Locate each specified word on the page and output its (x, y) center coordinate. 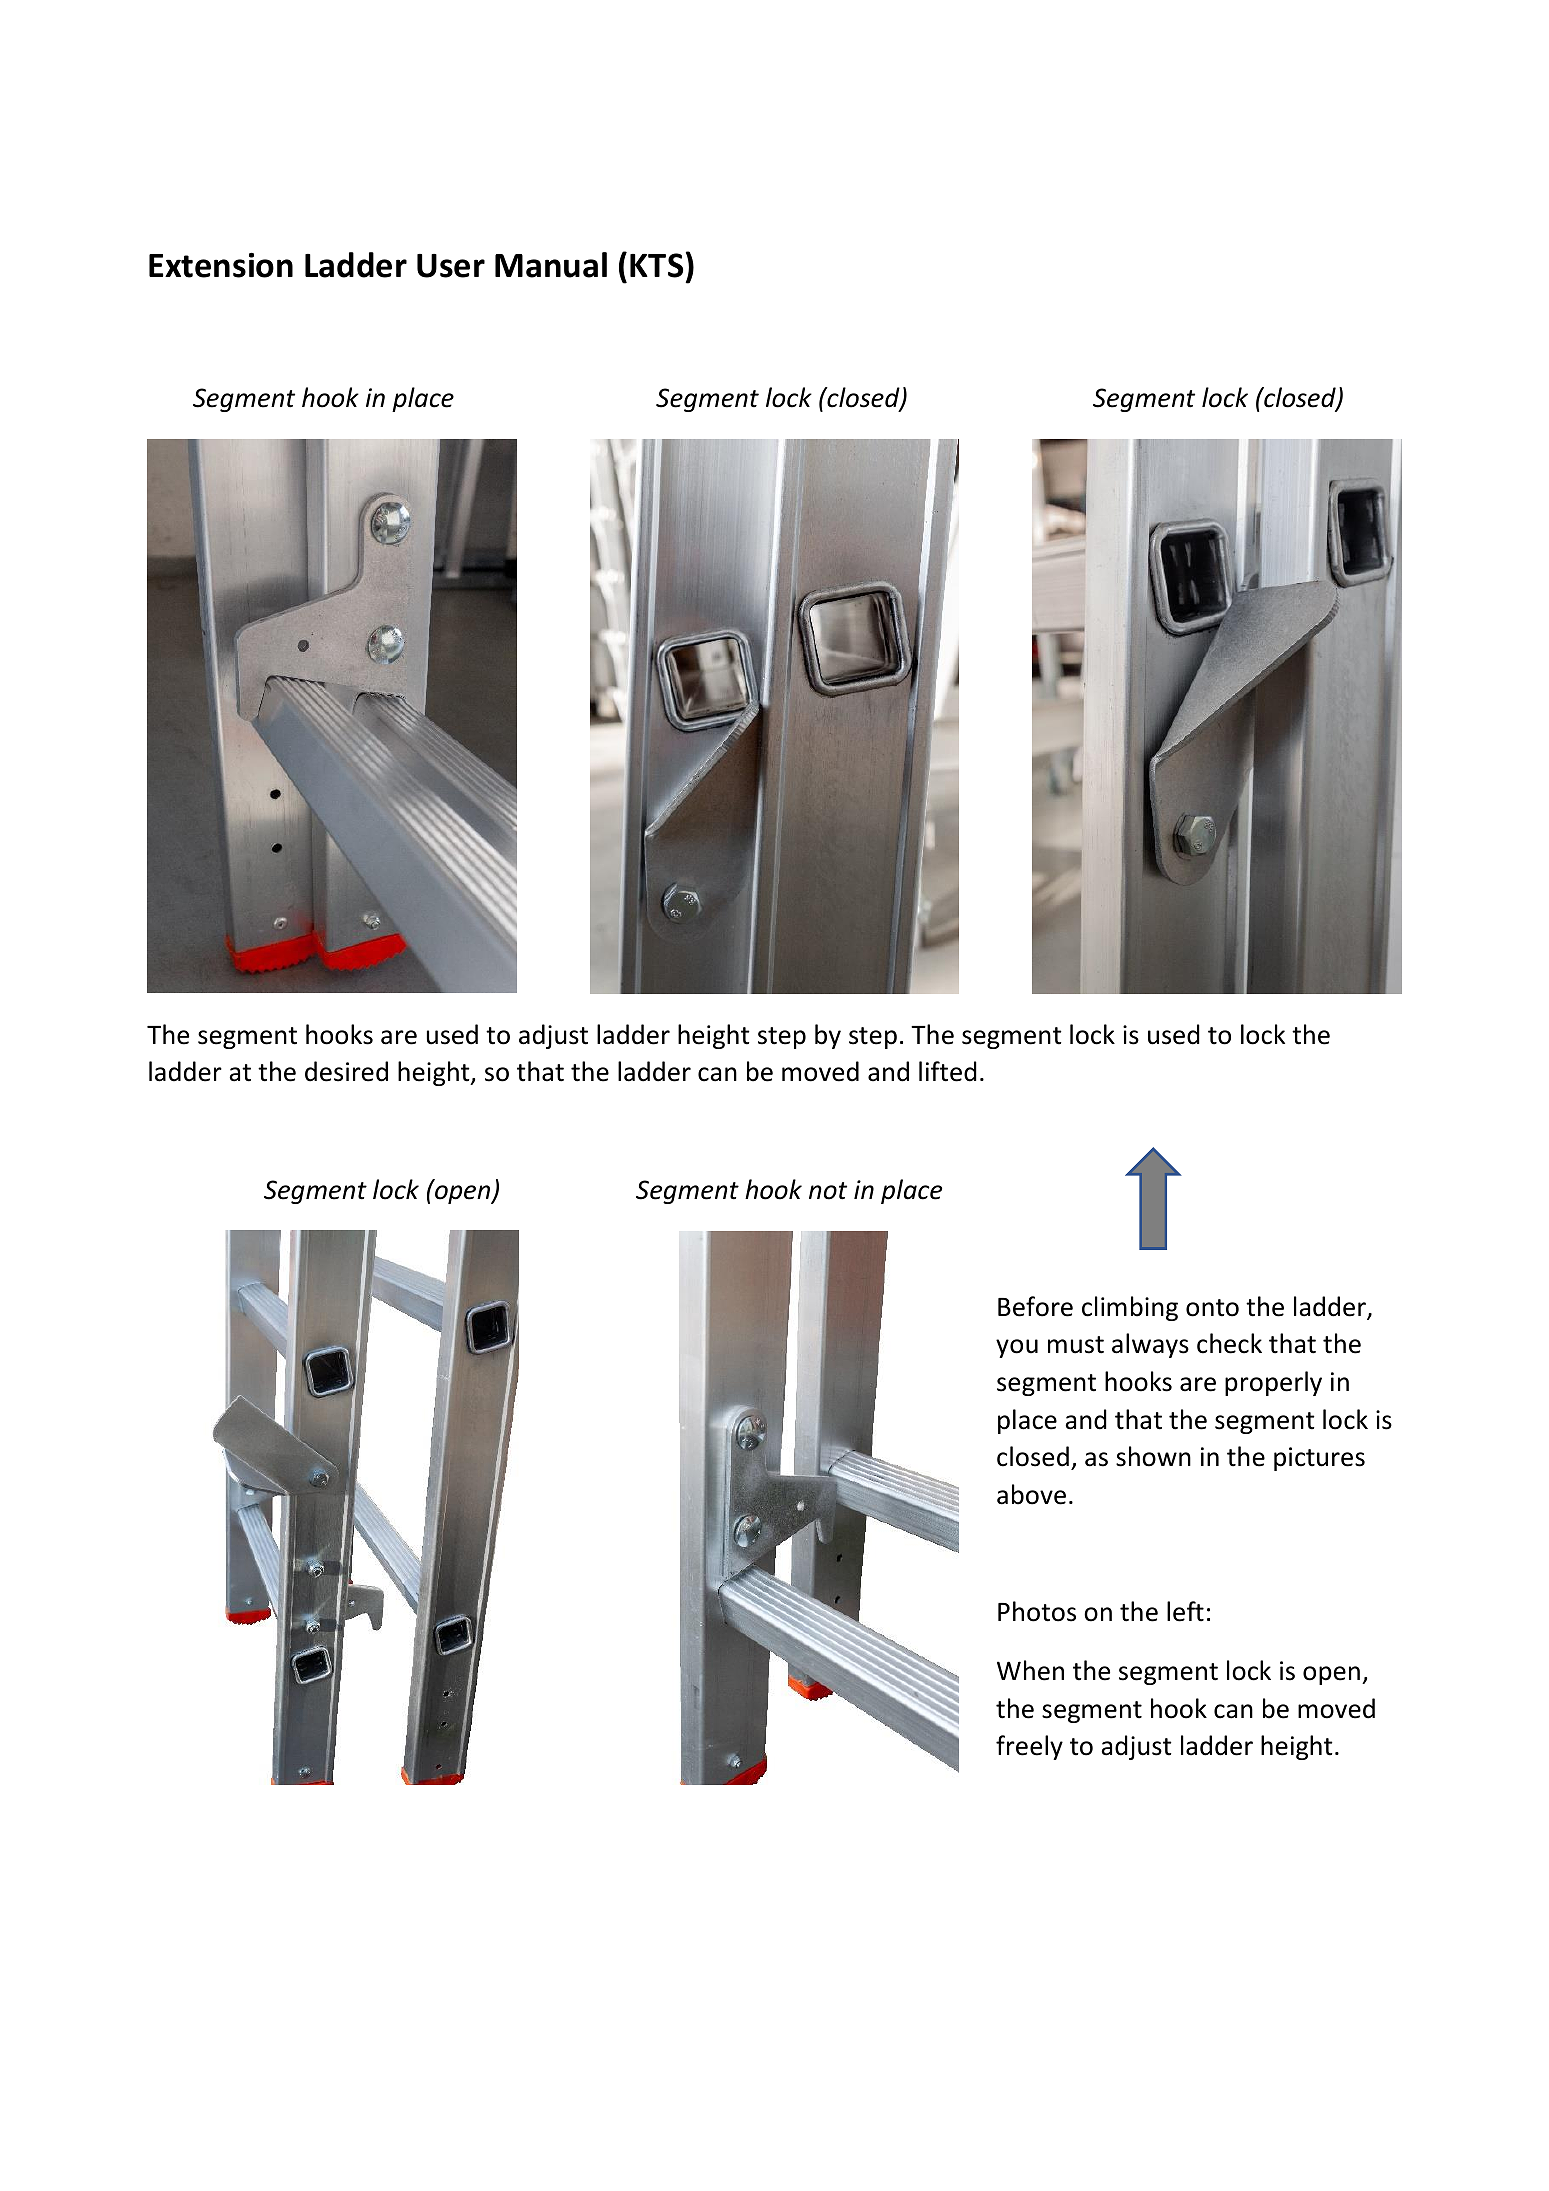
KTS (656, 265)
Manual (551, 265)
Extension (221, 265)
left (1185, 1611)
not (828, 1191)
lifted (948, 1071)
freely (1029, 1747)
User (451, 266)
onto (1212, 1308)
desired (346, 1071)
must (1076, 1345)
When (1030, 1670)
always (1150, 1345)
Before (1035, 1306)
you (1017, 1348)
